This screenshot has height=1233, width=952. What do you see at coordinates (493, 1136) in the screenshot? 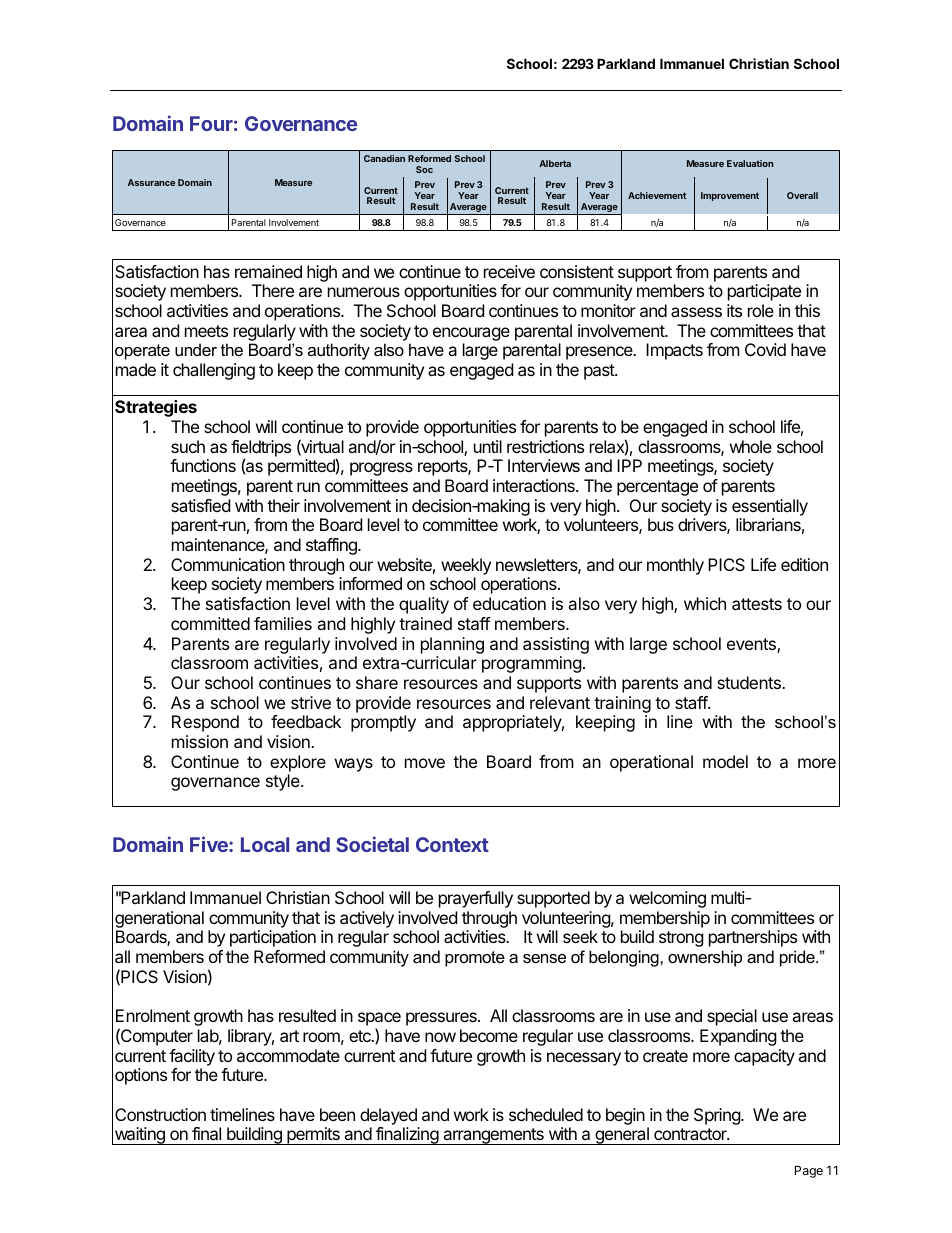
I see `arrangements` at bounding box center [493, 1136].
